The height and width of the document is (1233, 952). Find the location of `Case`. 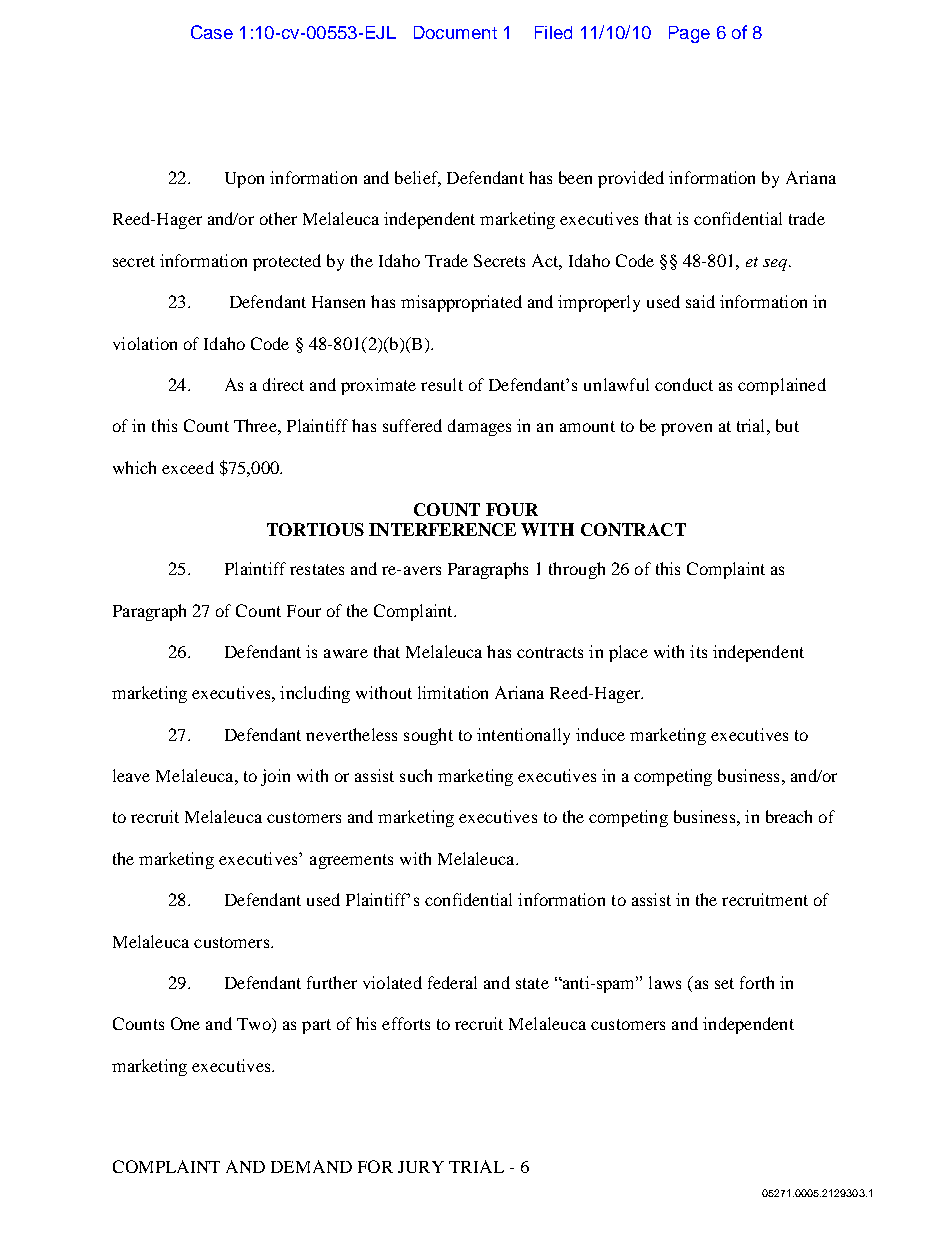

Case is located at coordinates (212, 32).
